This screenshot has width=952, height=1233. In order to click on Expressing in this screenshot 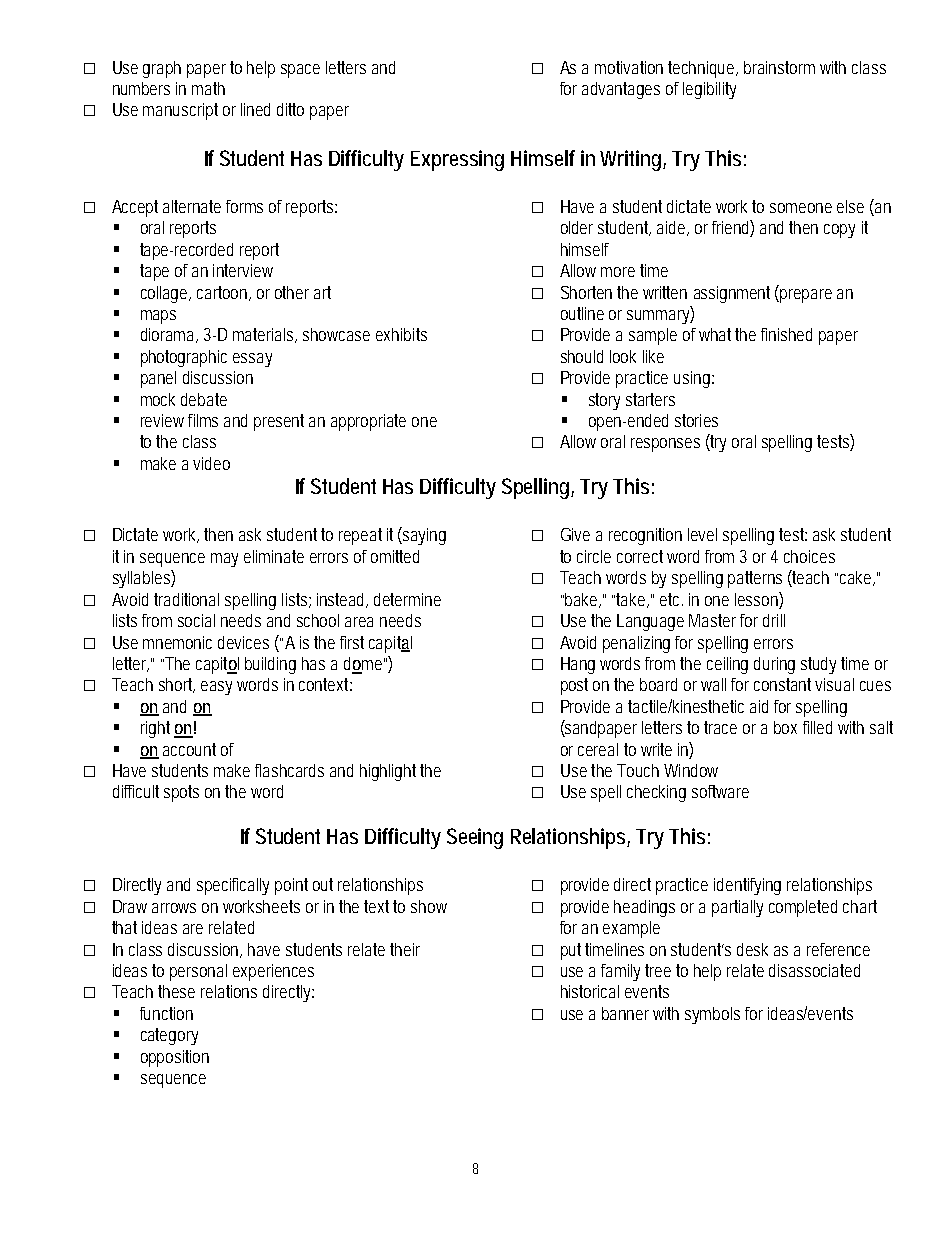, I will do `click(457, 160)`.
